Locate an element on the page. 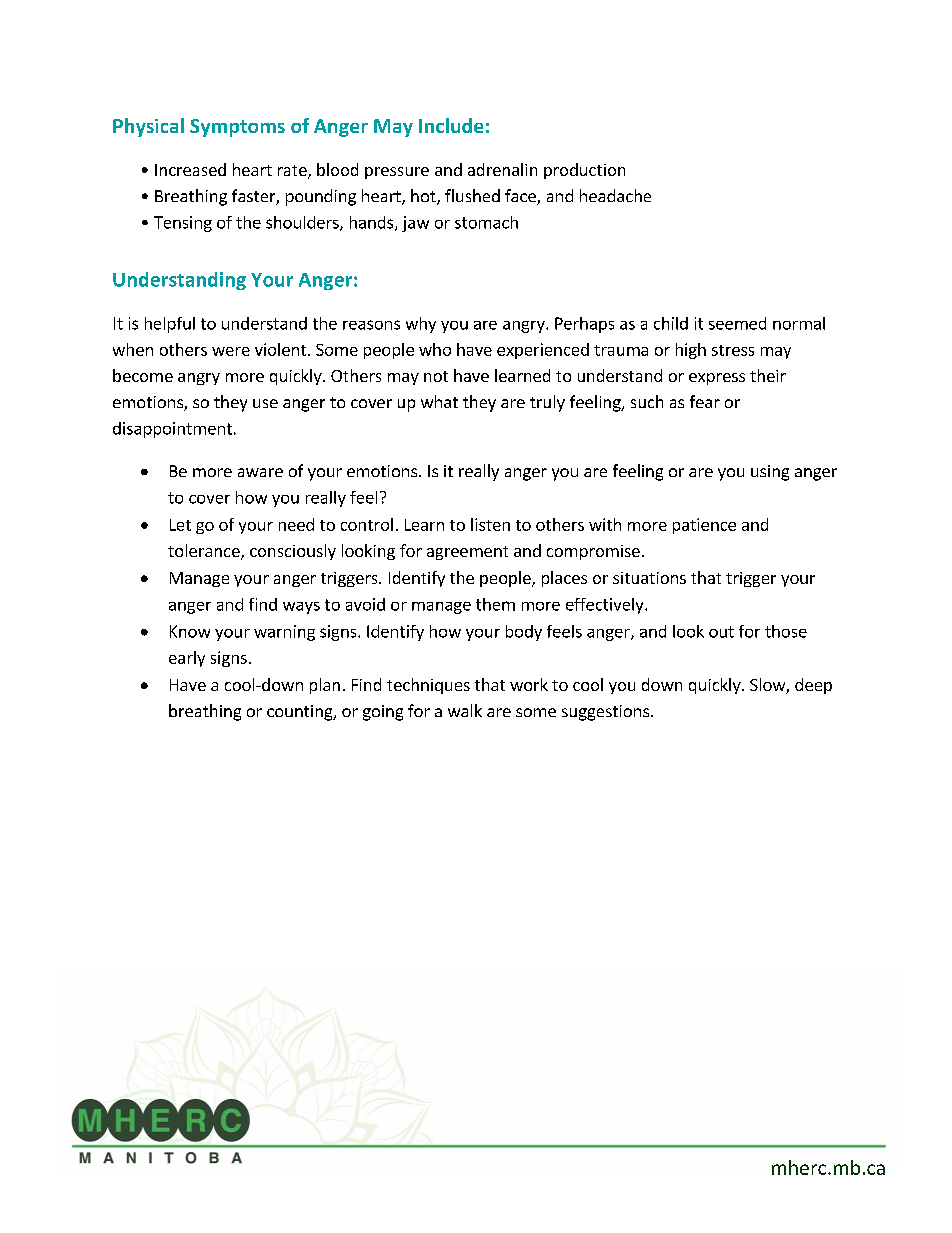  production is located at coordinates (584, 171).
